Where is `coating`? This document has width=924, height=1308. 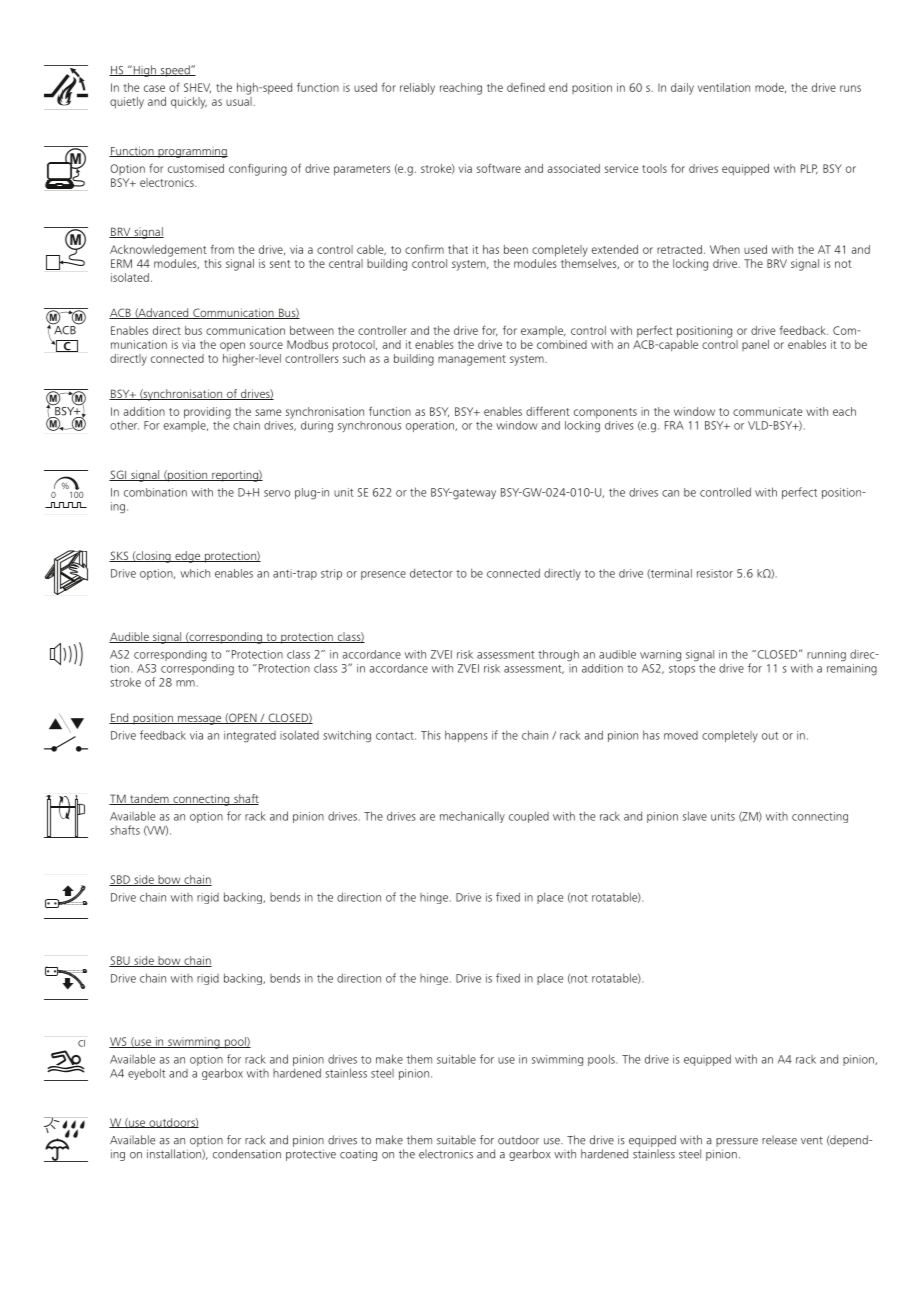
coating is located at coordinates (358, 1155).
